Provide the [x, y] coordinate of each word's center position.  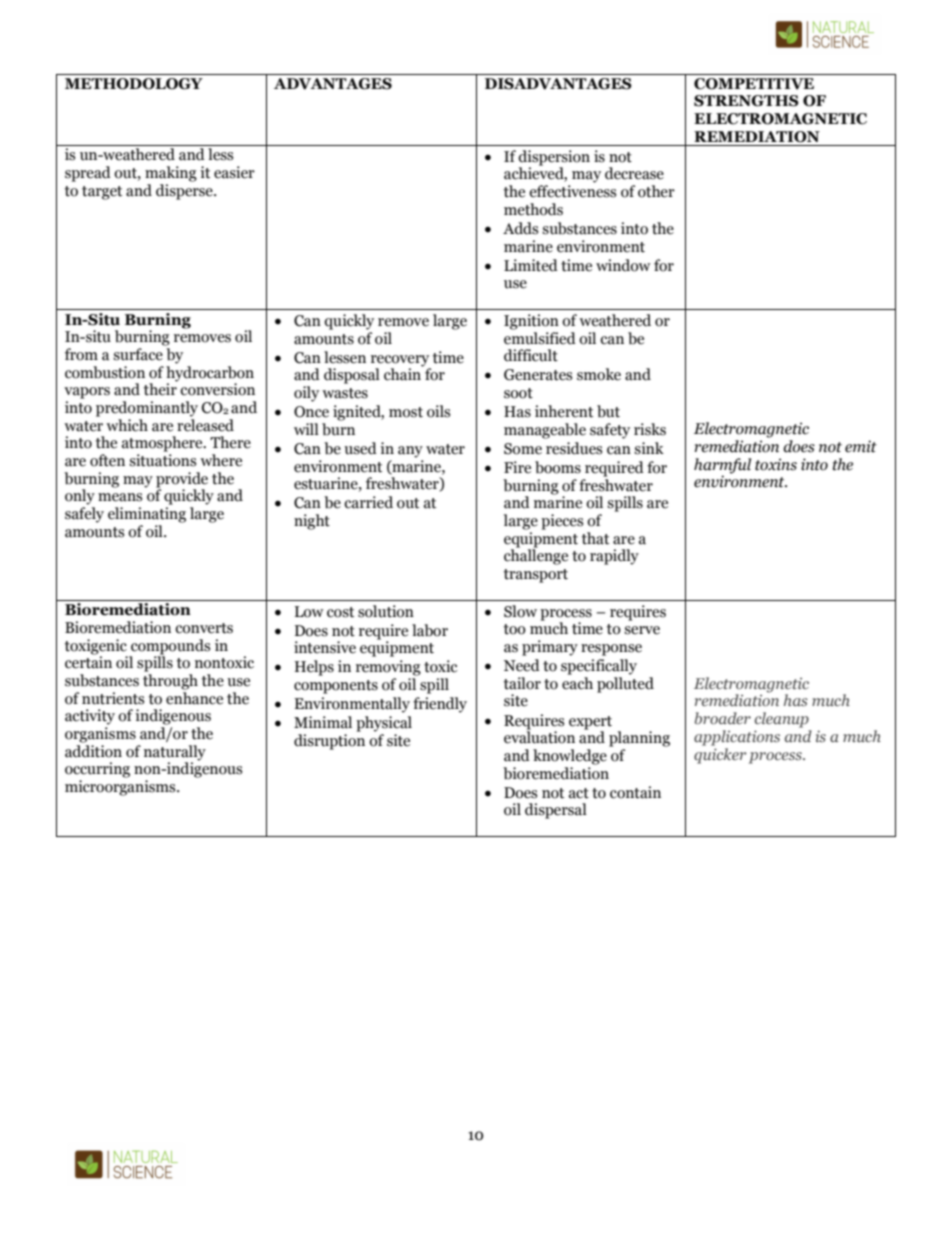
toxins [776, 464]
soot [518, 393]
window [623, 265]
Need [522, 665]
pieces [562, 522]
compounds [170, 647]
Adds [520, 228]
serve [642, 630]
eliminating [147, 515]
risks [650, 429]
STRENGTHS [746, 101]
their [160, 388]
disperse [185, 190]
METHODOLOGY [134, 84]
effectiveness [572, 191]
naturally [175, 754]
